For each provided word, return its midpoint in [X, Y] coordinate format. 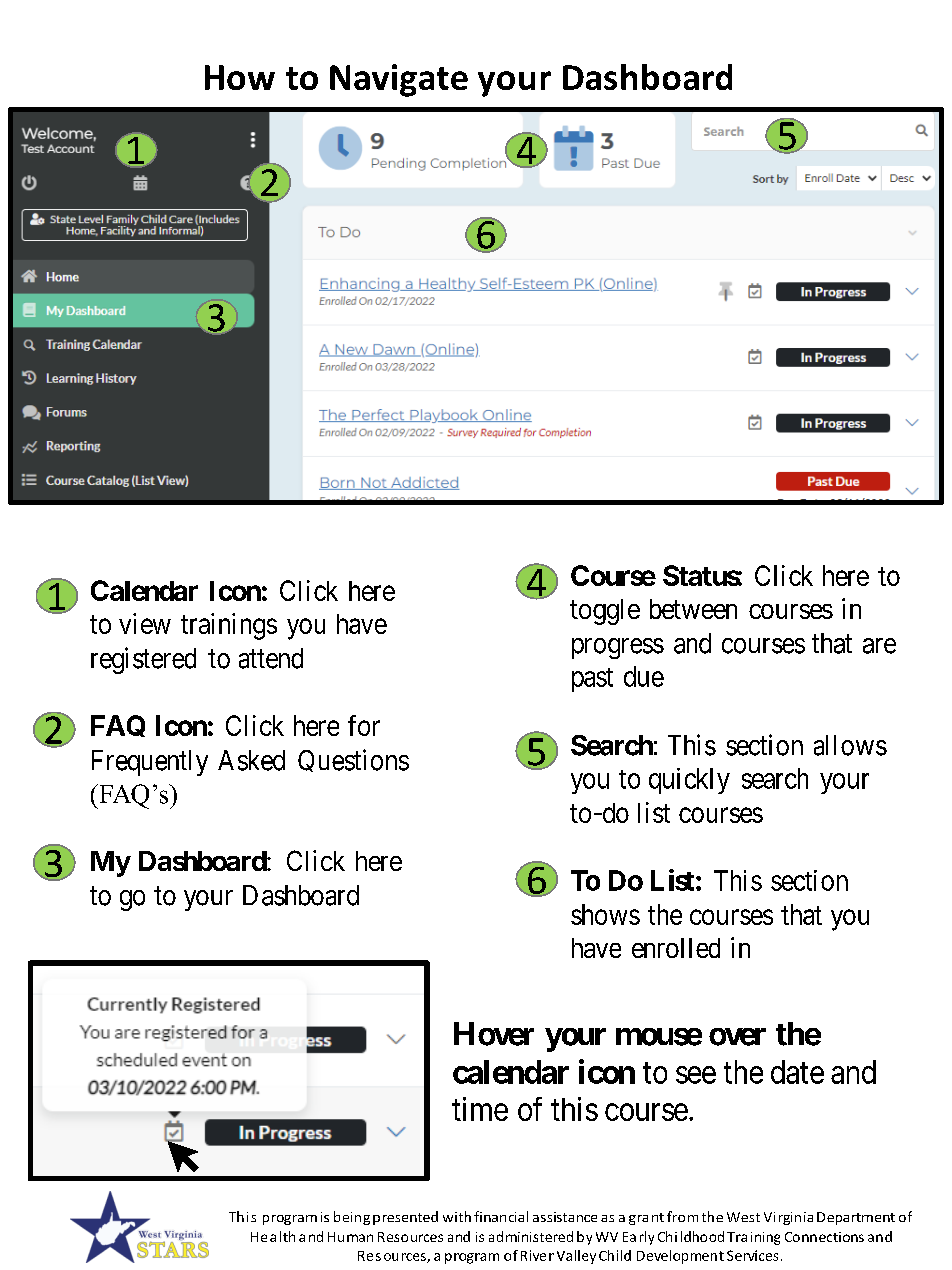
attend [271, 658]
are [879, 646]
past [592, 680]
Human [350, 1237]
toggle [605, 612]
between [693, 609]
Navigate [399, 80]
